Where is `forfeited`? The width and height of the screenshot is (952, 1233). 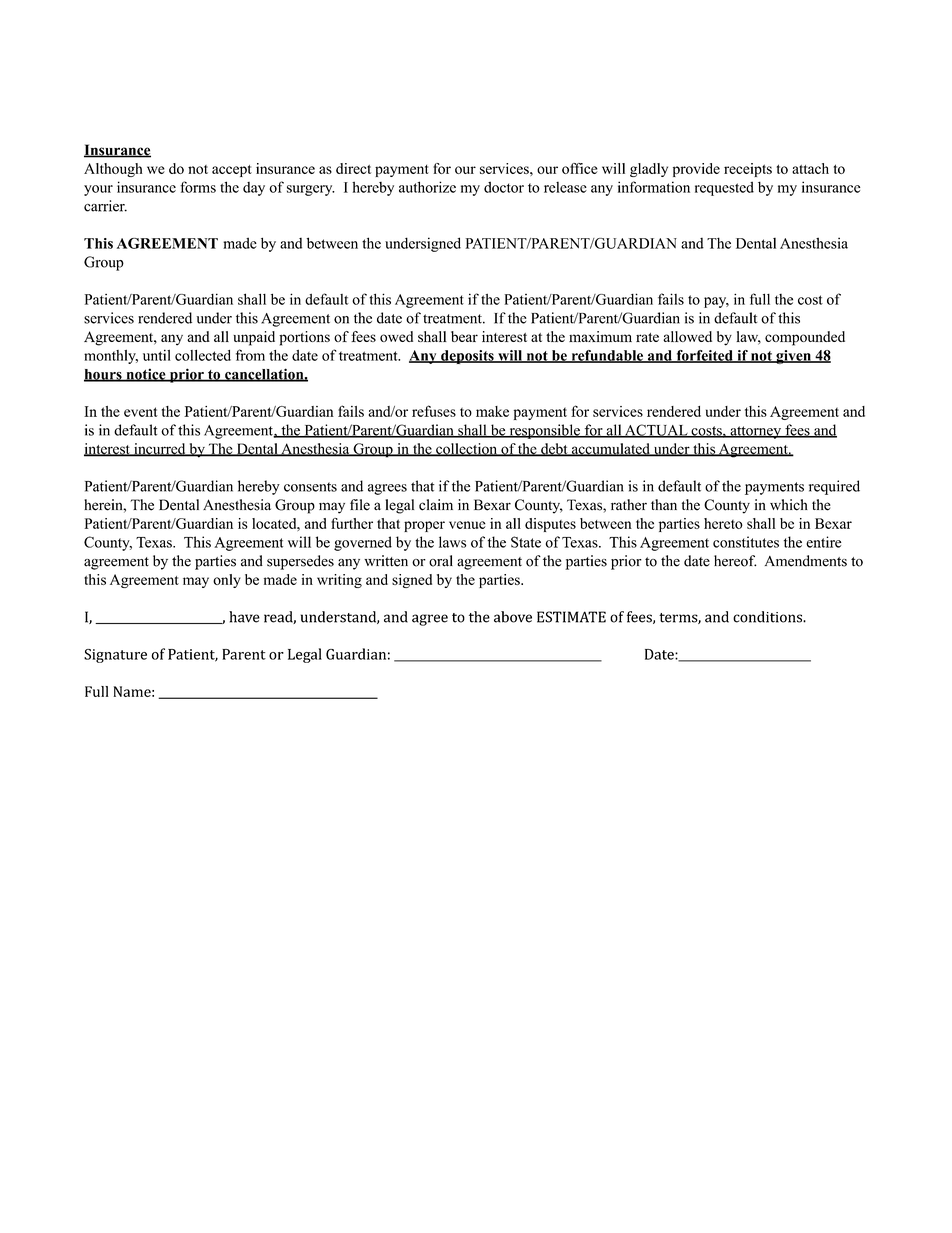 forfeited is located at coordinates (704, 356).
